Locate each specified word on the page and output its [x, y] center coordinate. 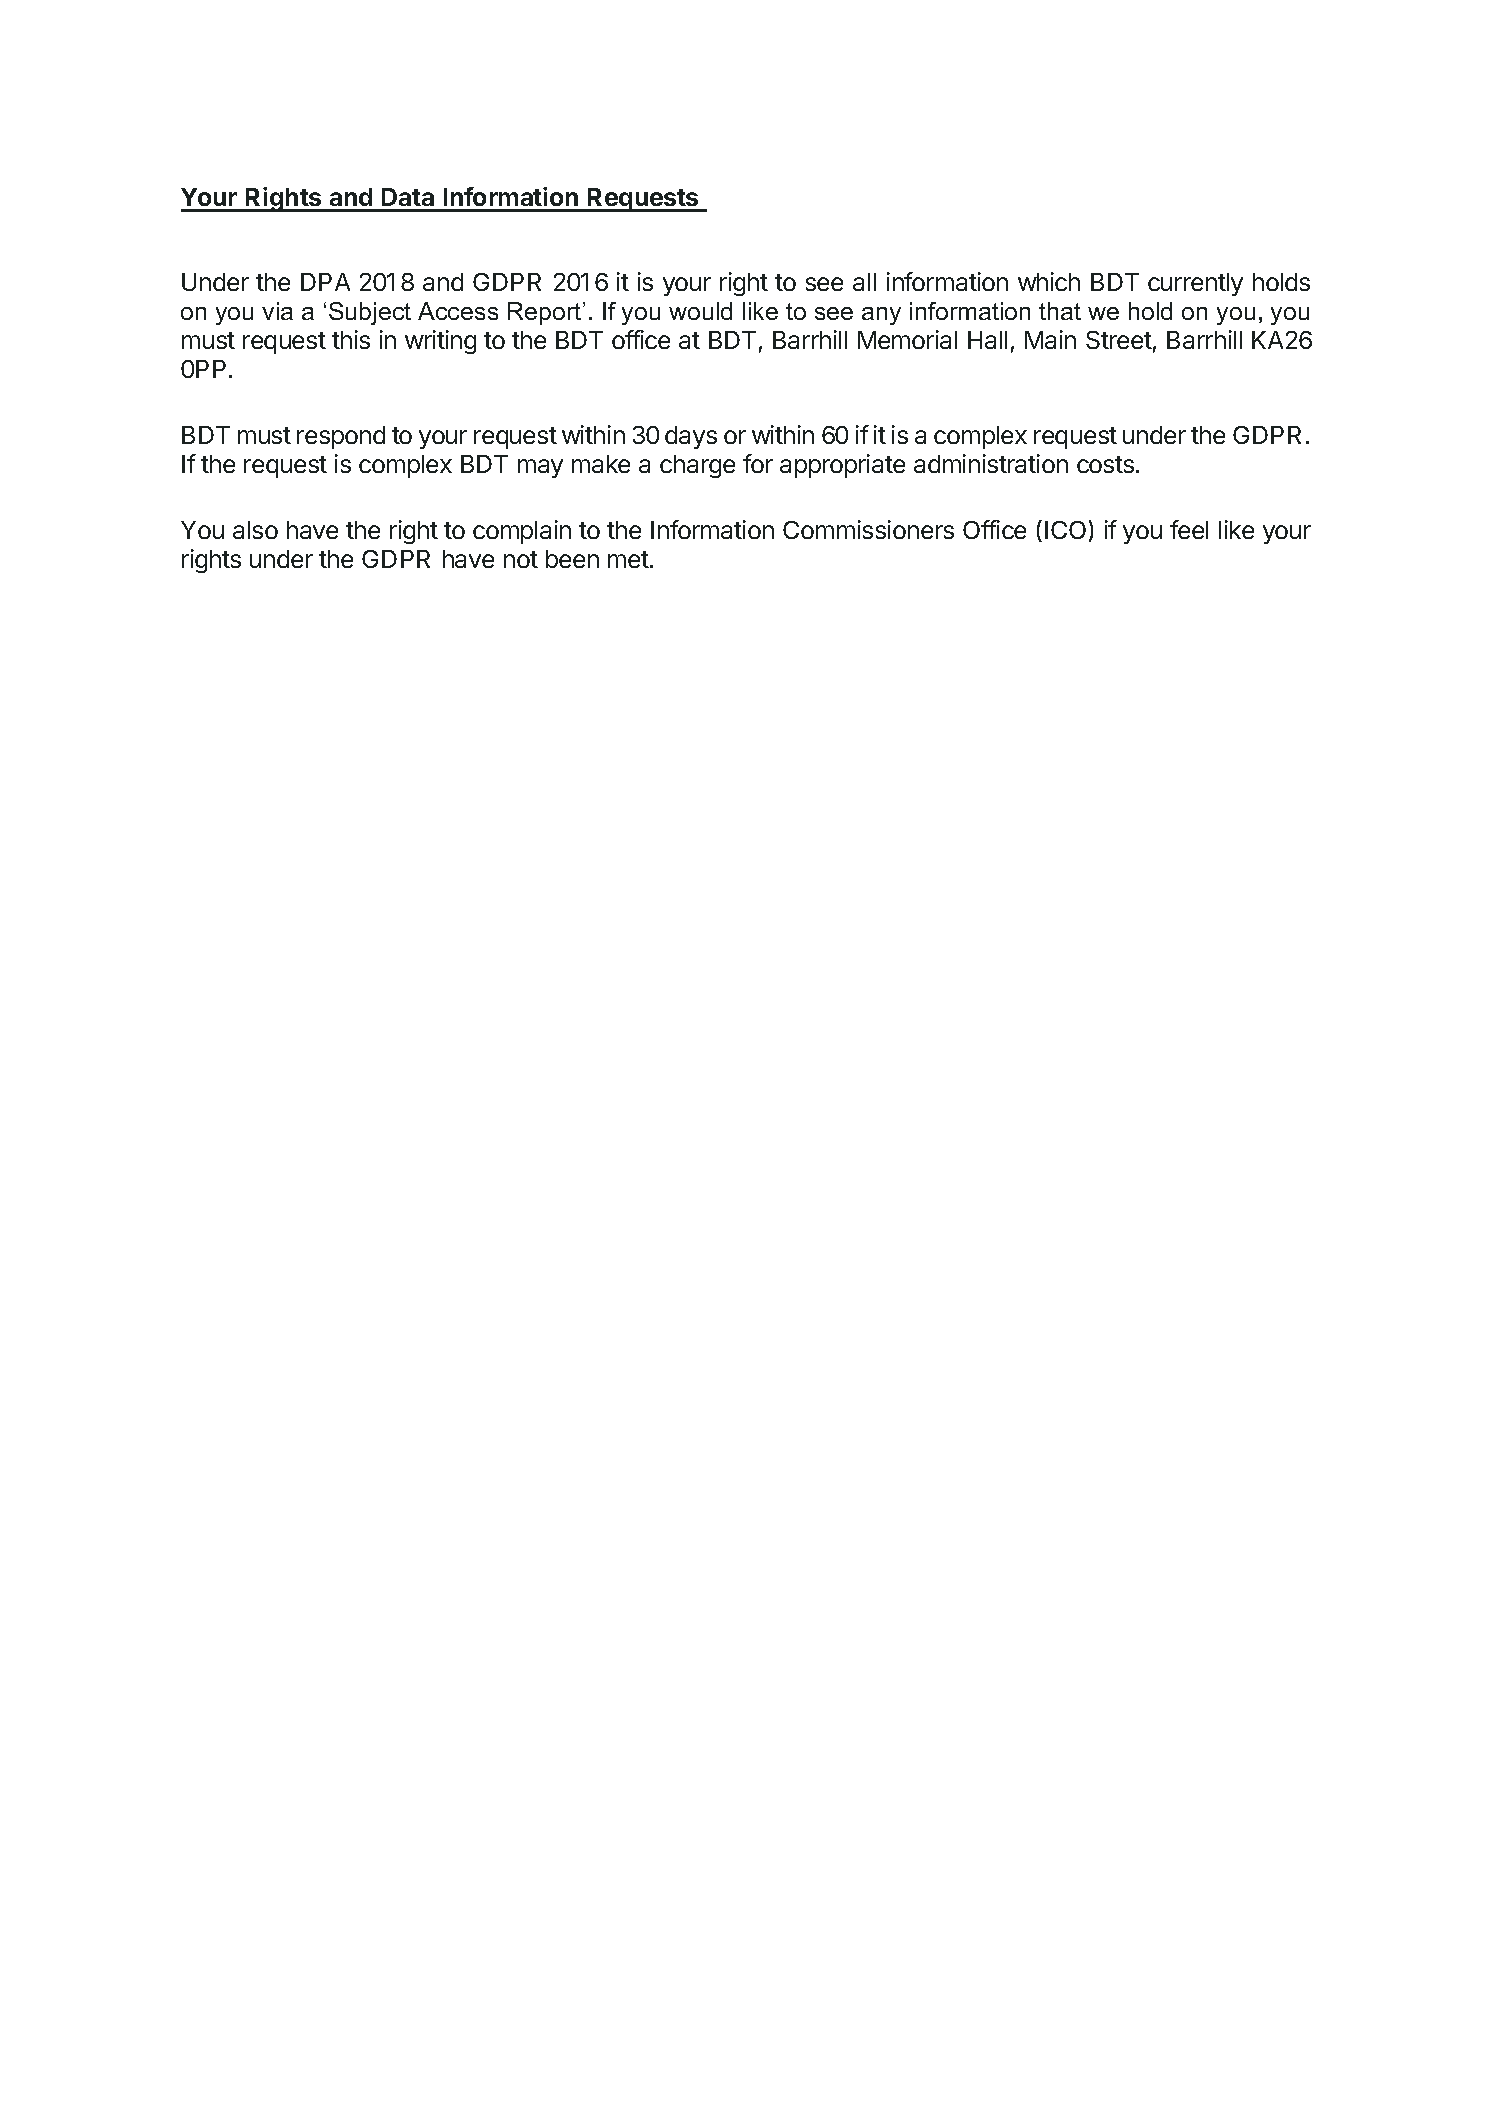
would [700, 311]
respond [341, 437]
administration [991, 463]
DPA [325, 282]
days [691, 437]
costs [1105, 464]
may [540, 468]
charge [697, 466]
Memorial [907, 339]
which [1049, 281]
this [351, 339]
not [521, 559]
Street [1119, 340]
